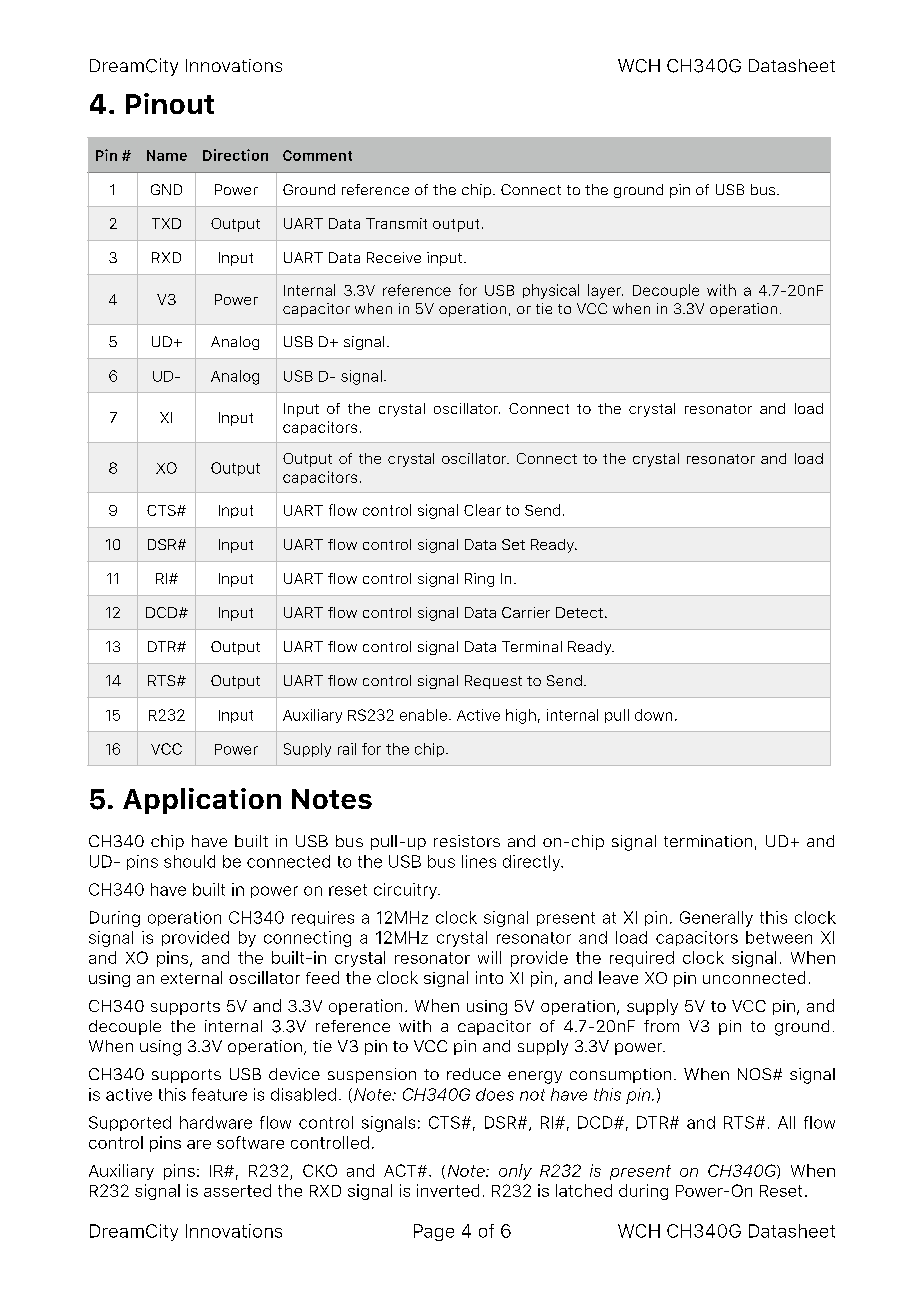 The height and width of the page is (1308, 924). What do you see at coordinates (396, 223) in the page?
I see `Transmit` at bounding box center [396, 223].
